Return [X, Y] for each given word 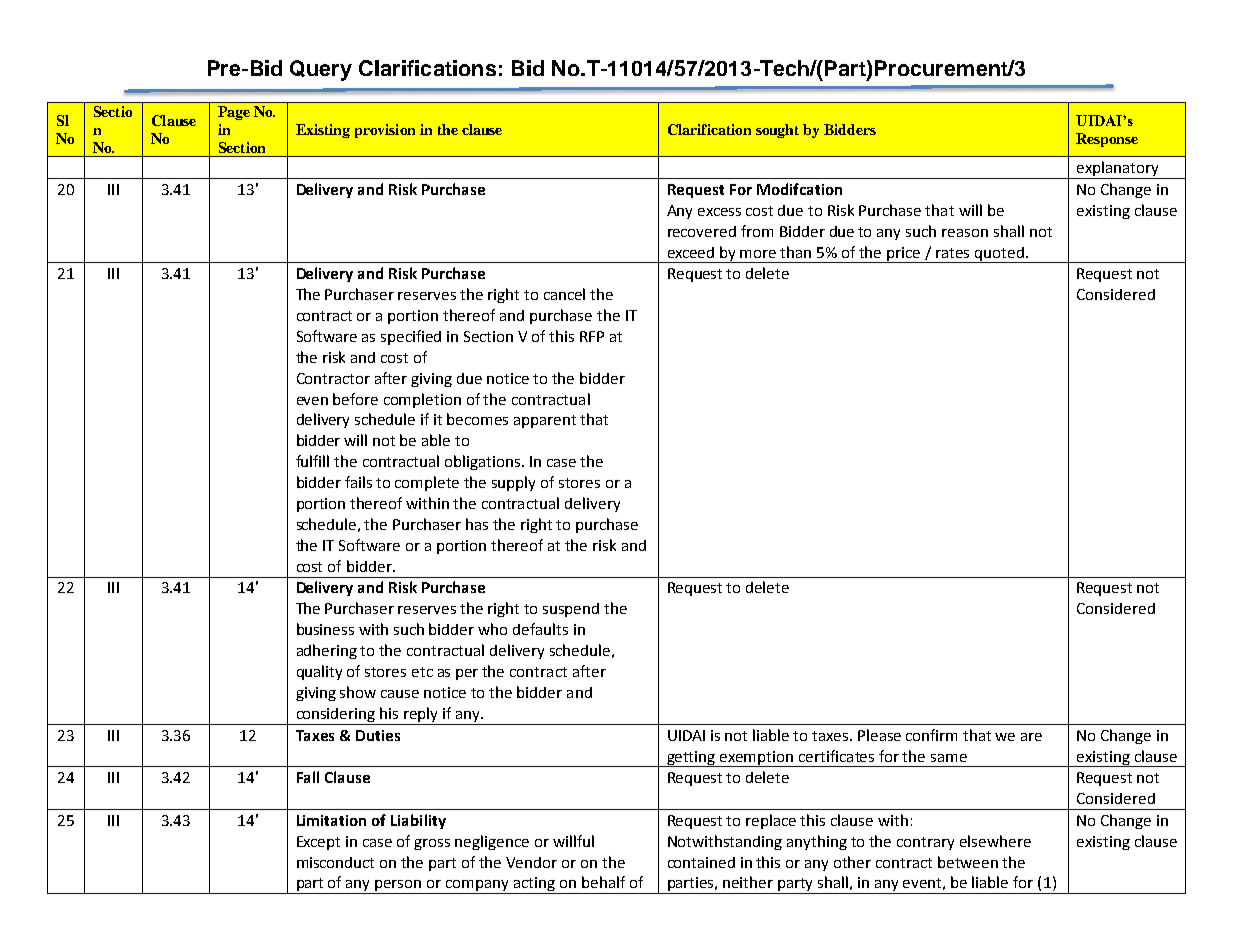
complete [427, 483]
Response [1107, 140]
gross [432, 844]
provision [385, 131]
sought [777, 131]
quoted [999, 255]
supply [513, 483]
